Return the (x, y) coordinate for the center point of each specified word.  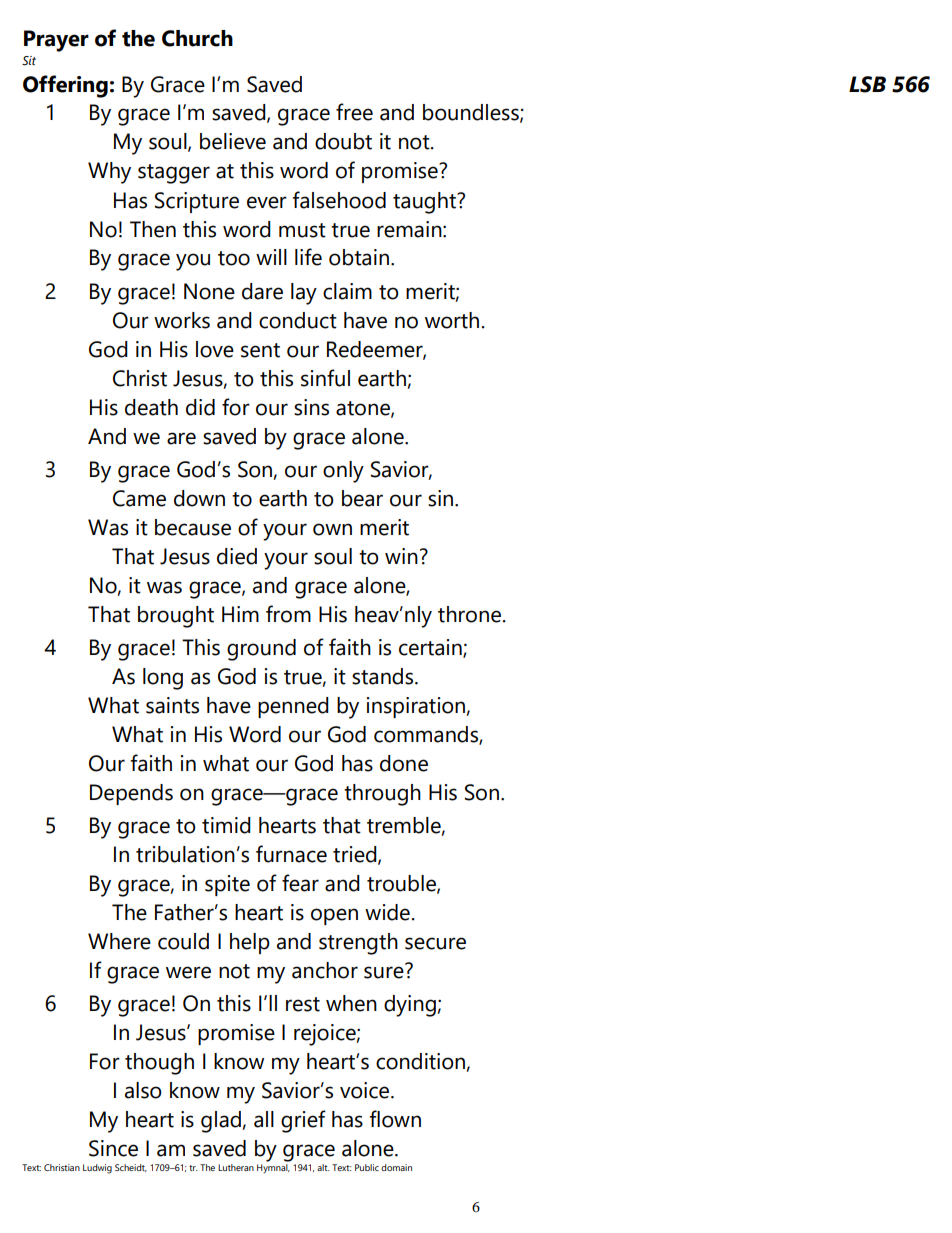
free (354, 112)
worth (452, 320)
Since (113, 1148)
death (151, 407)
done (404, 763)
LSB (867, 84)
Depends (131, 794)
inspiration (416, 707)
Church (197, 38)
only (343, 472)
